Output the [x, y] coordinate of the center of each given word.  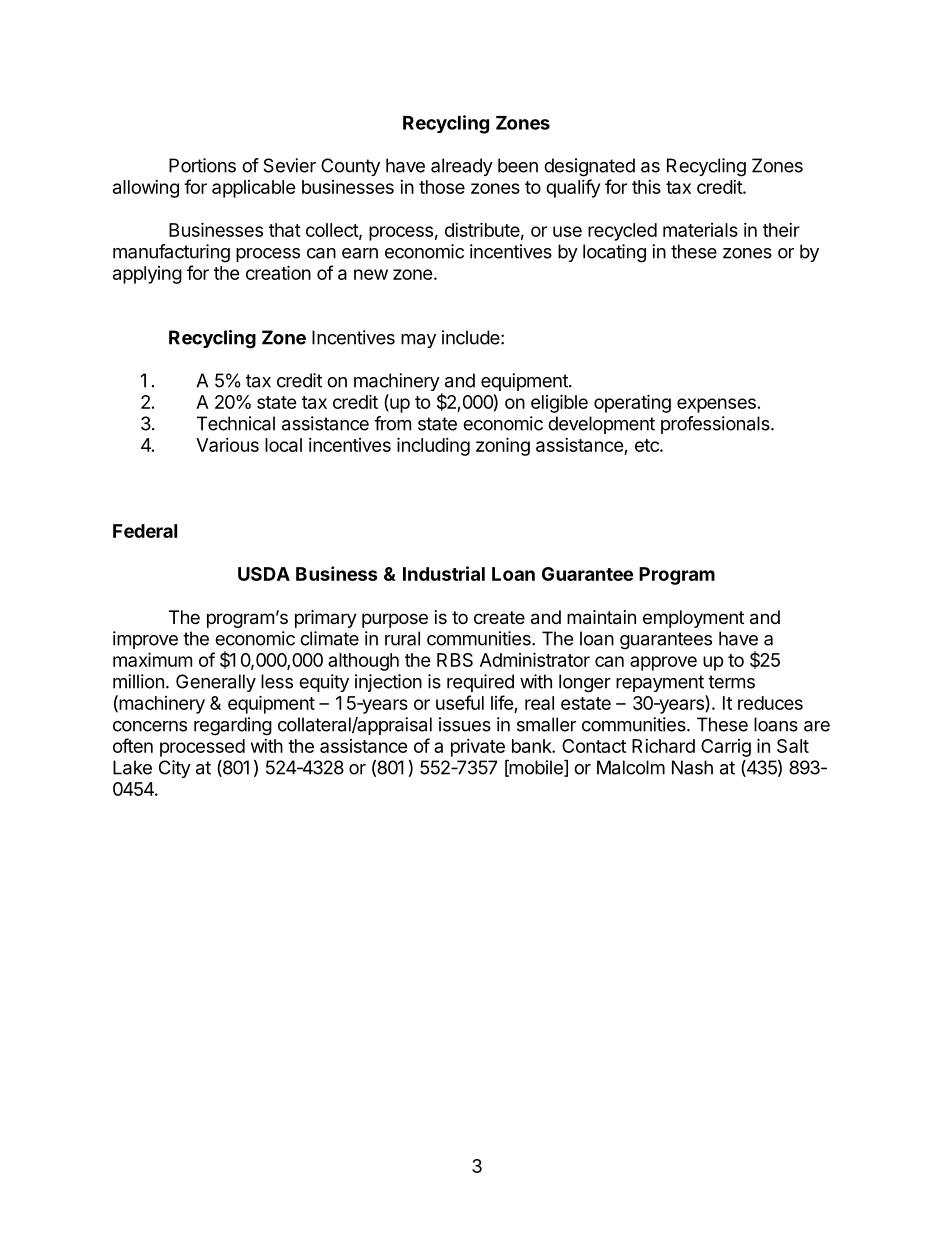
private [478, 748]
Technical [236, 423]
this [646, 187]
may [418, 341]
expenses [716, 405]
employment [693, 619]
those [442, 187]
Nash [692, 767]
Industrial [444, 573]
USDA [264, 574]
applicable [254, 189]
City [175, 769]
